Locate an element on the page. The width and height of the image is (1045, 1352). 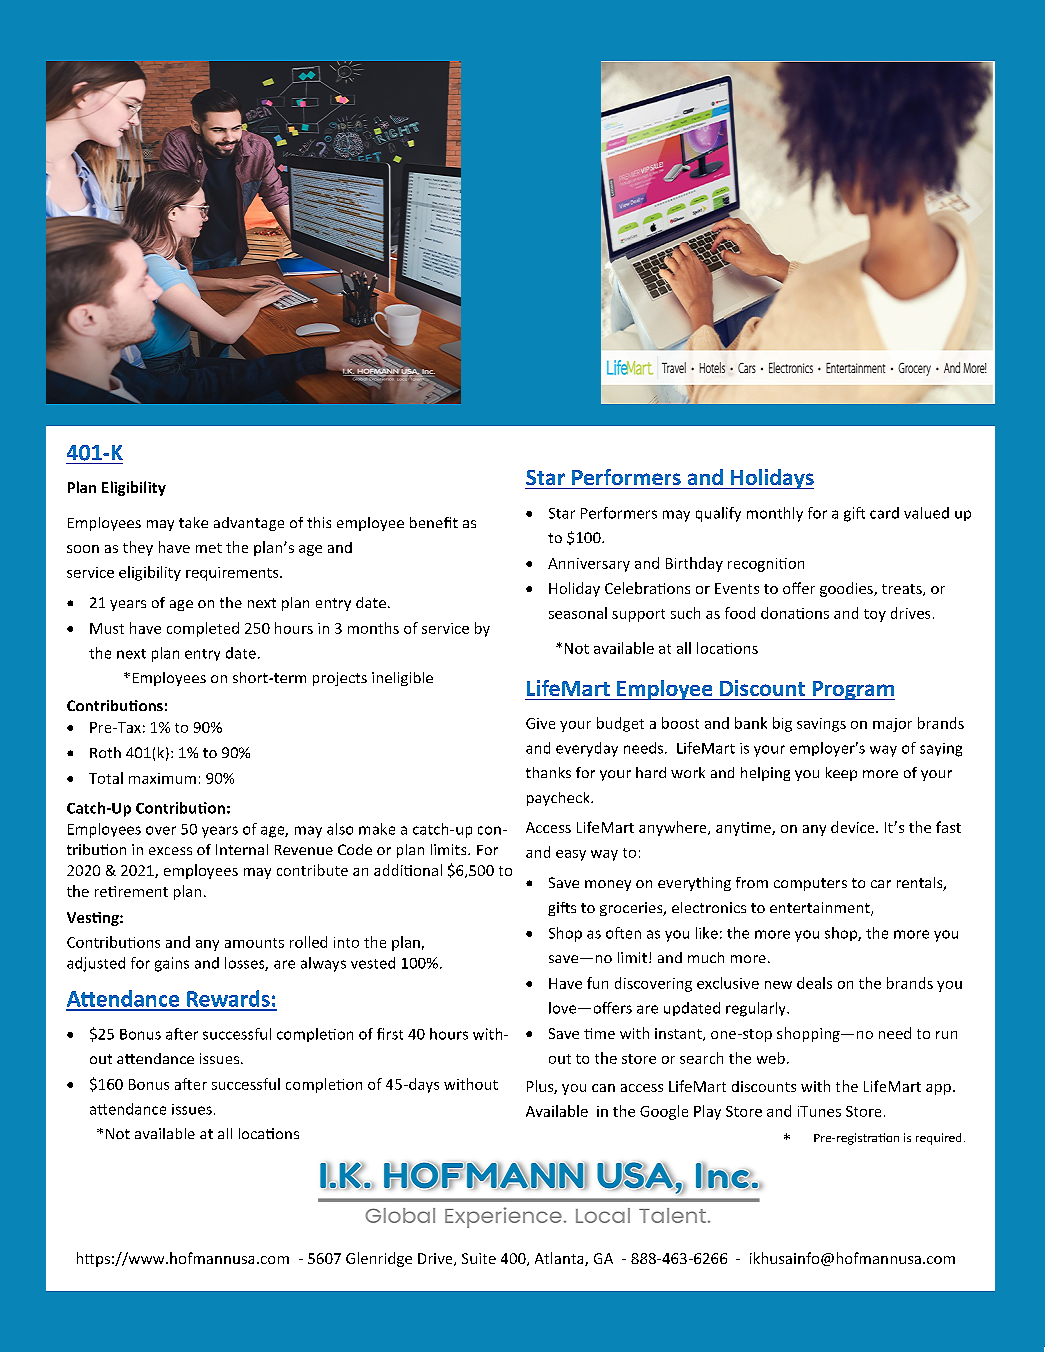
first is located at coordinates (390, 1034).
